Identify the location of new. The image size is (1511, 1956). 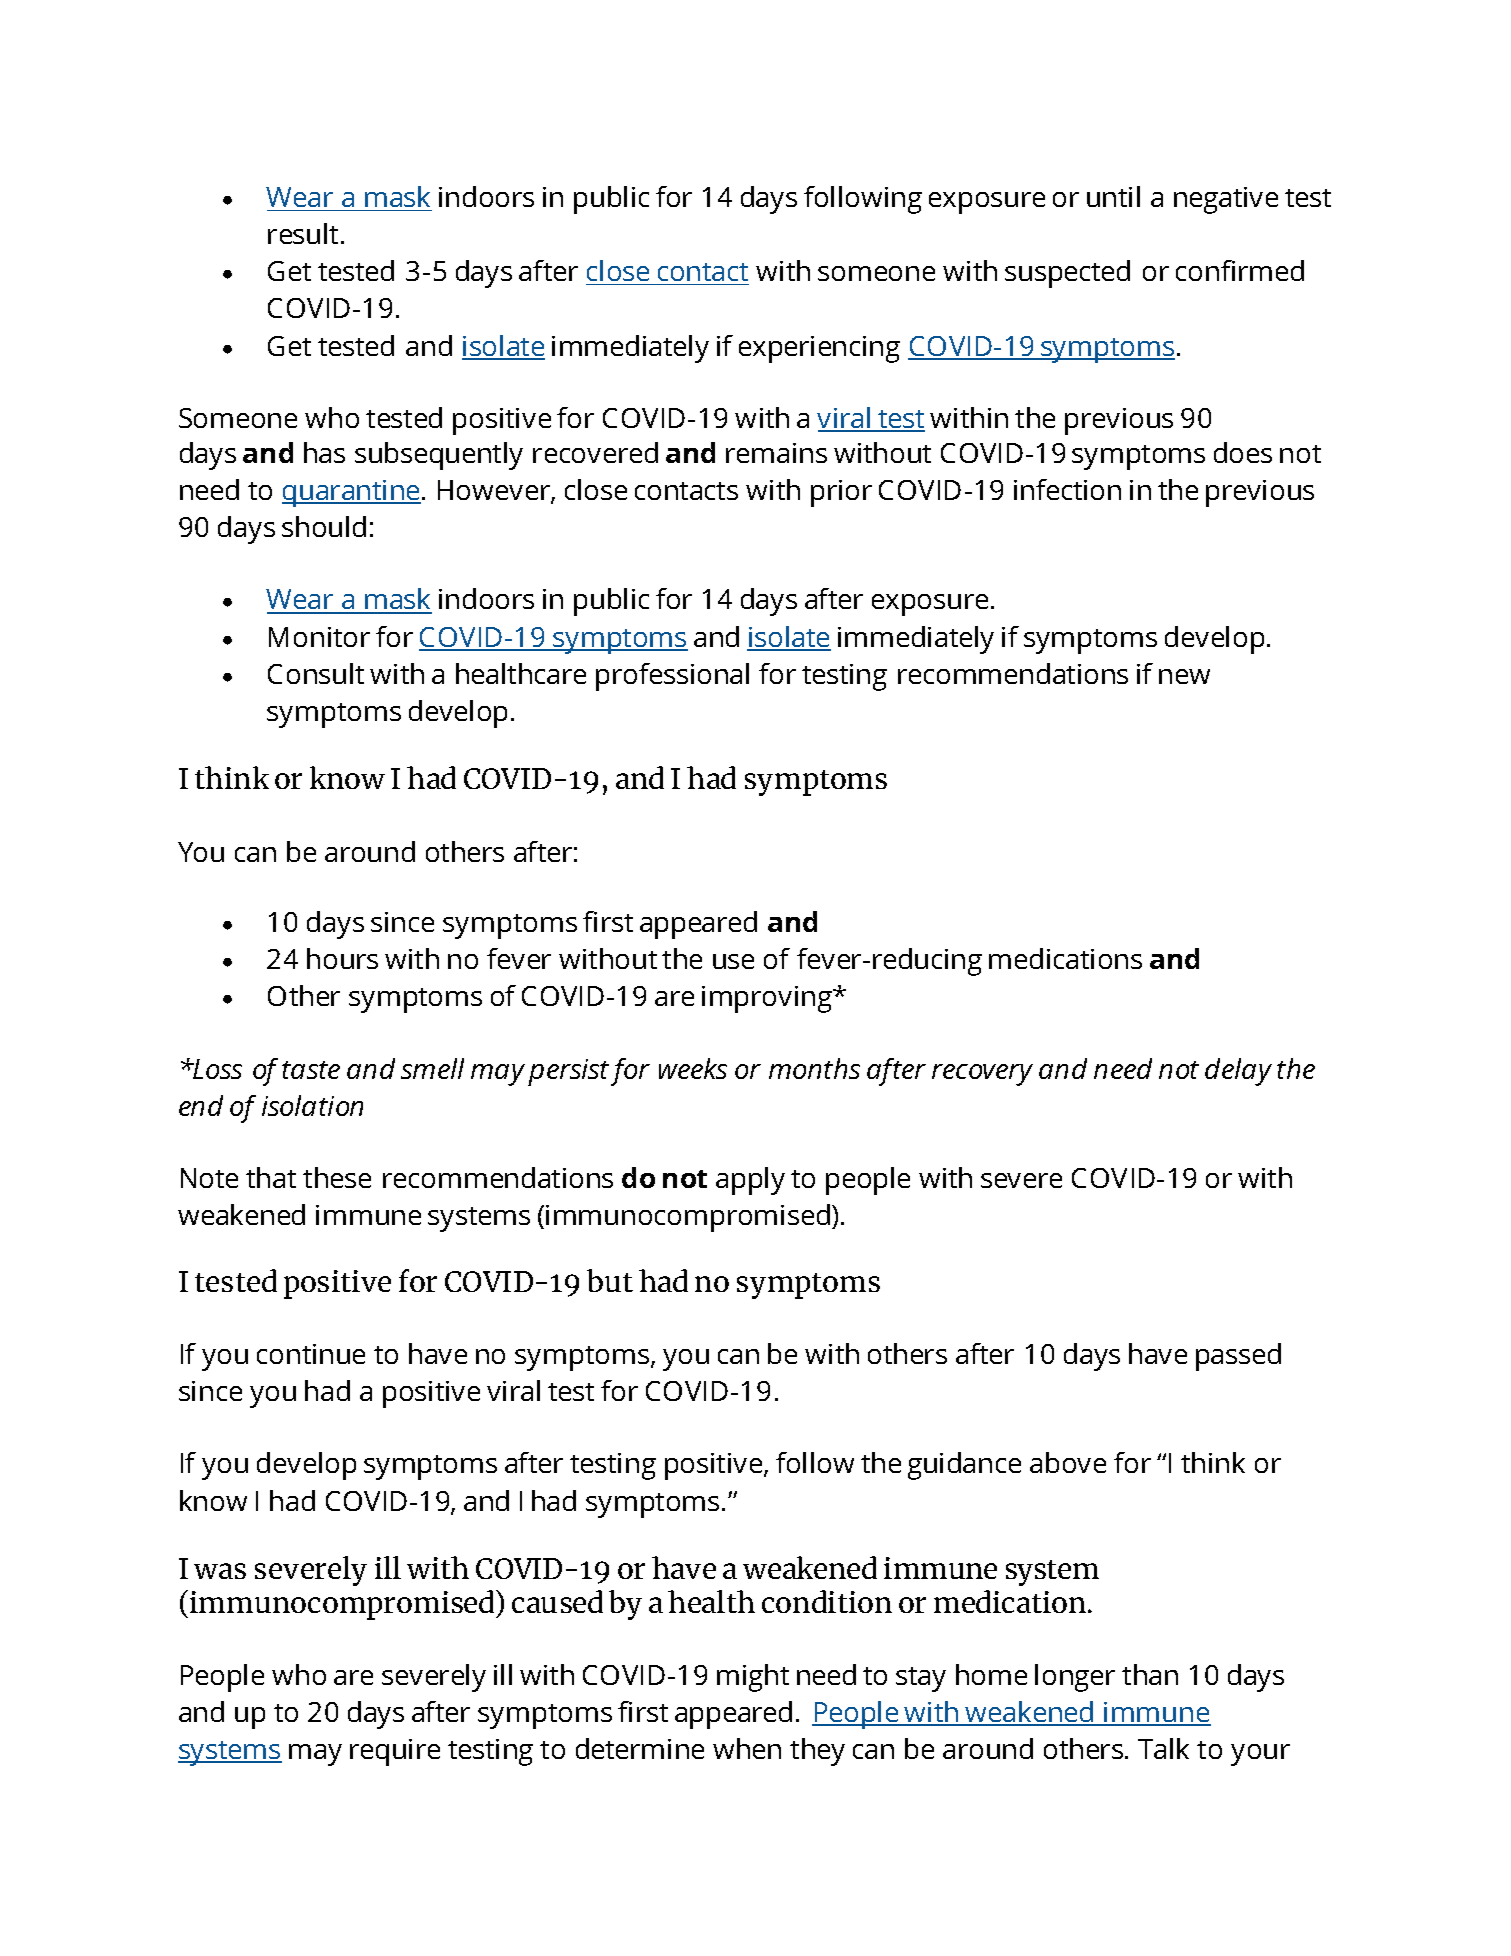
(1184, 676).
